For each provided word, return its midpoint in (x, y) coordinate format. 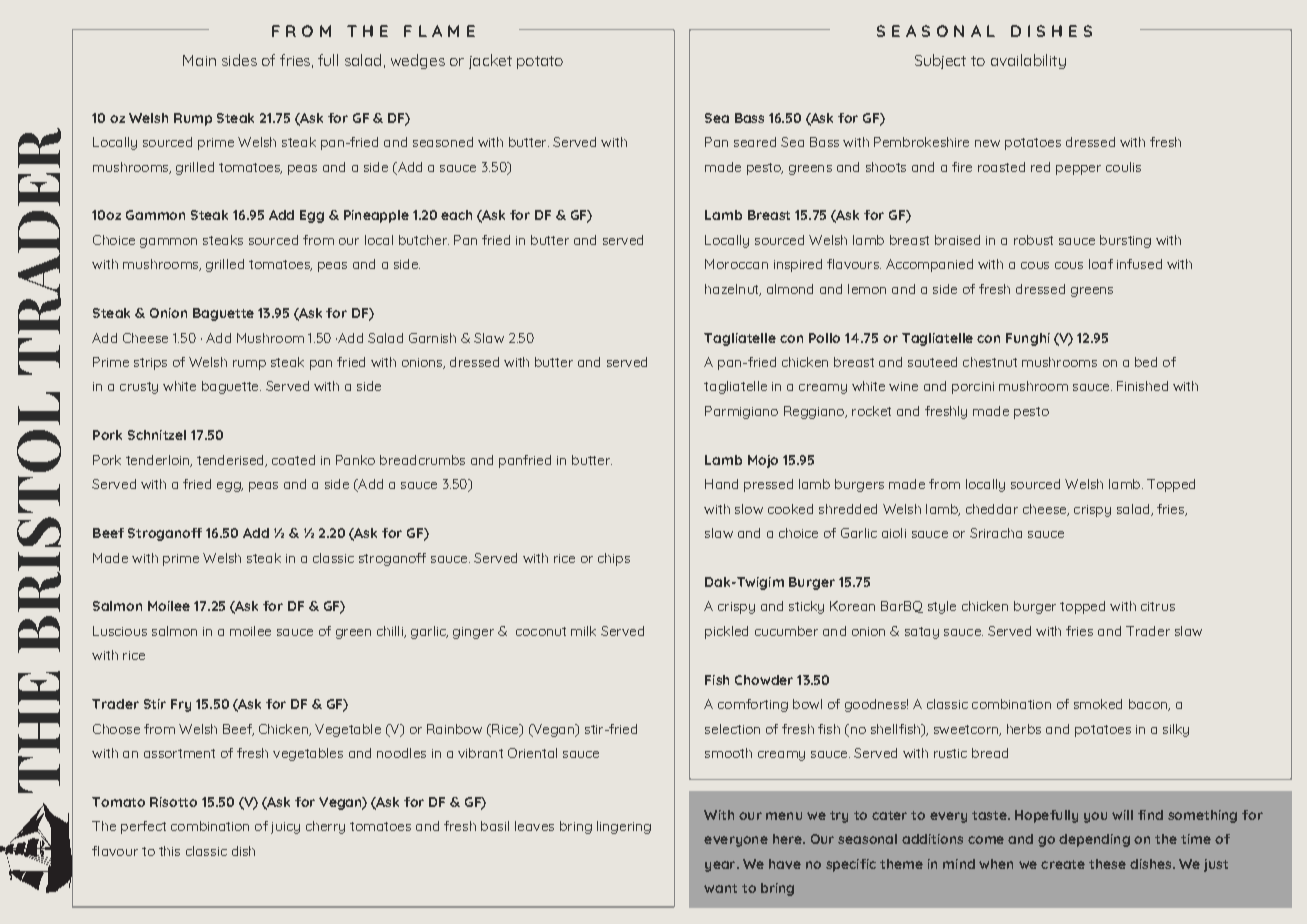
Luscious (120, 631)
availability (1028, 61)
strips (150, 364)
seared (755, 142)
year (721, 866)
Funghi (1028, 339)
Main (199, 60)
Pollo (824, 338)
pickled (726, 632)
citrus (1158, 606)
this (169, 851)
